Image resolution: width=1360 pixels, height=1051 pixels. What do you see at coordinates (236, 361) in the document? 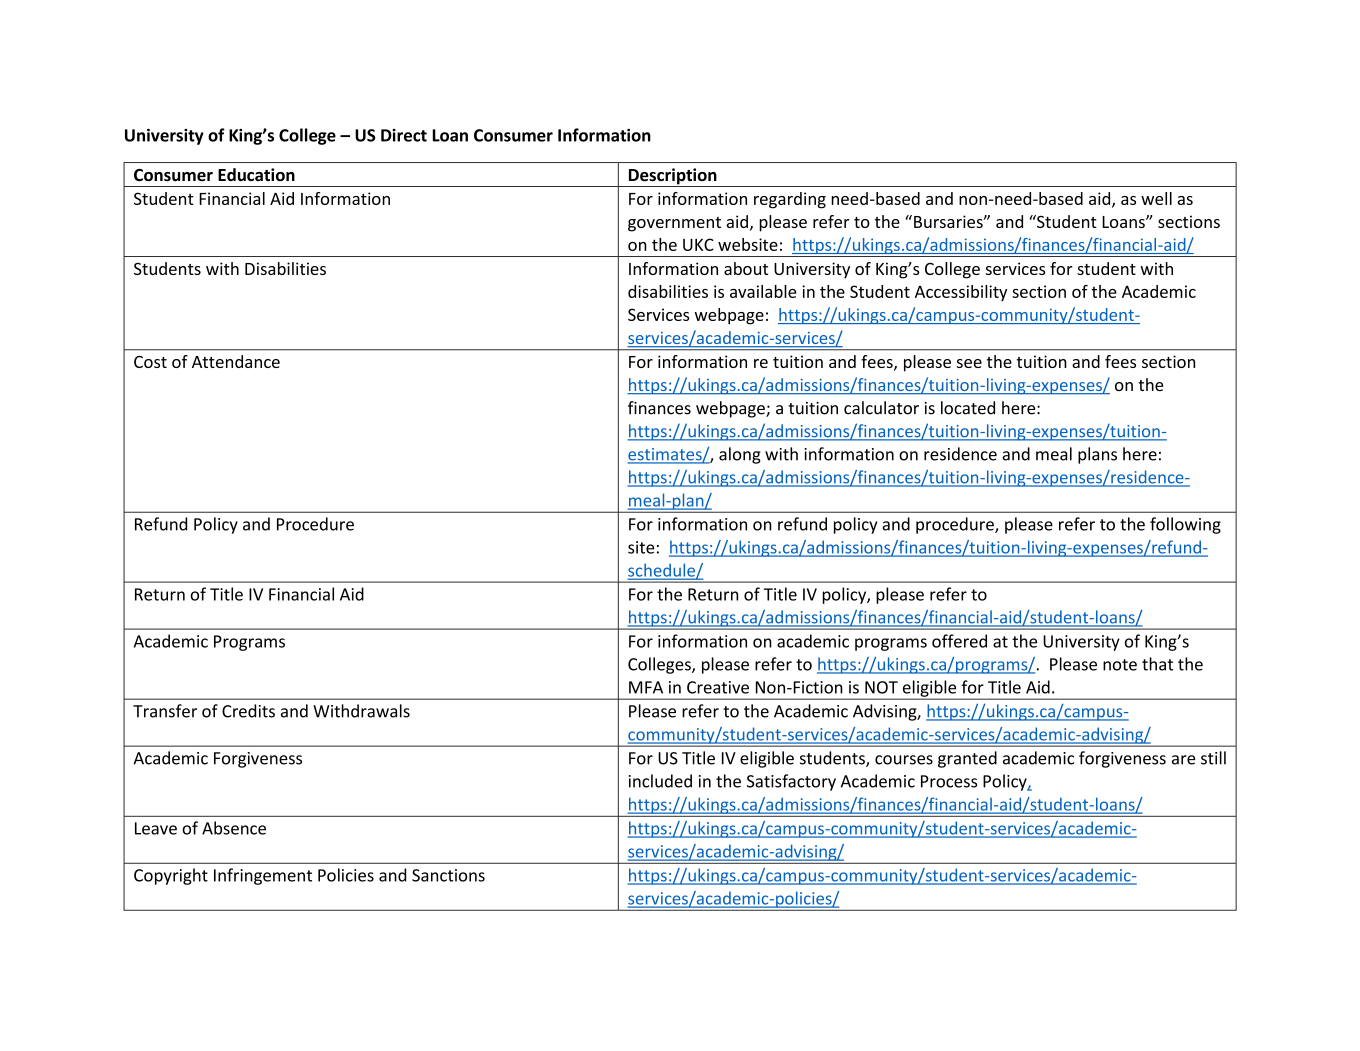
I see `Attendance` at bounding box center [236, 361].
